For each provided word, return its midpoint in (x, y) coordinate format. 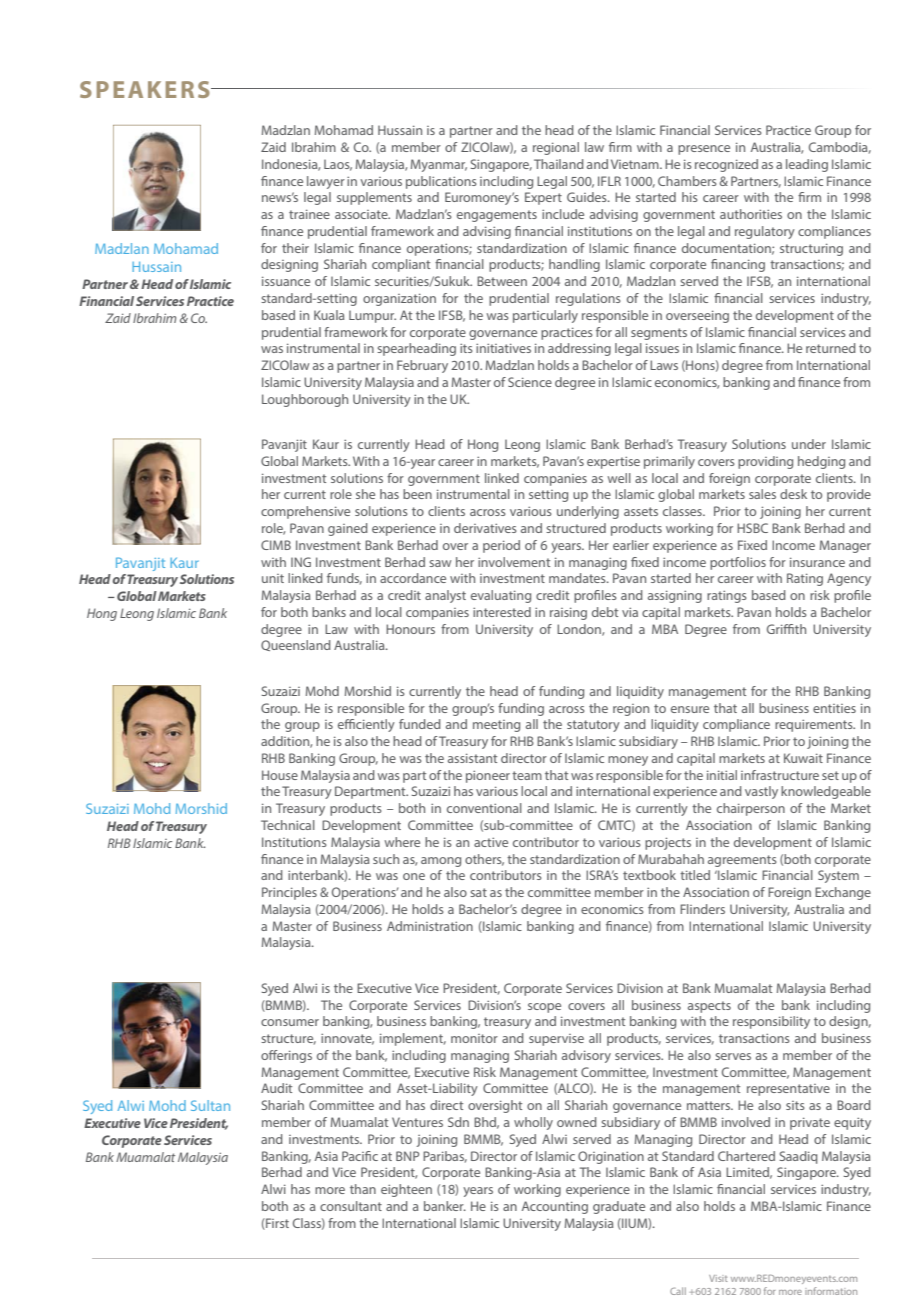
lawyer (326, 182)
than (363, 1189)
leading (807, 165)
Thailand (559, 164)
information (831, 1291)
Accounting (555, 1207)
